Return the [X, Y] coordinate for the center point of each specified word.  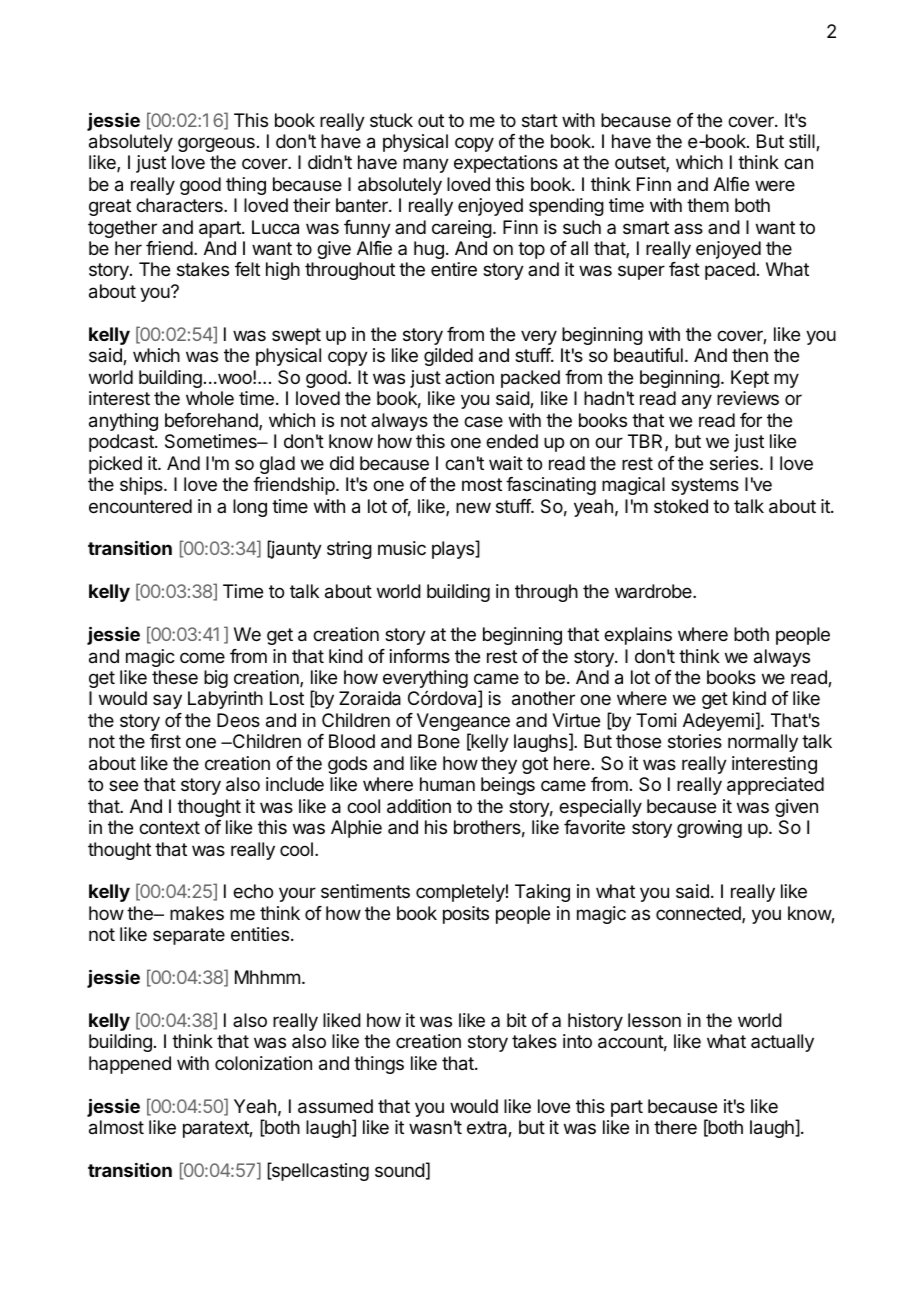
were [775, 185]
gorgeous [216, 144]
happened [130, 1065]
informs [420, 656]
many [426, 165]
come [202, 657]
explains [638, 636]
